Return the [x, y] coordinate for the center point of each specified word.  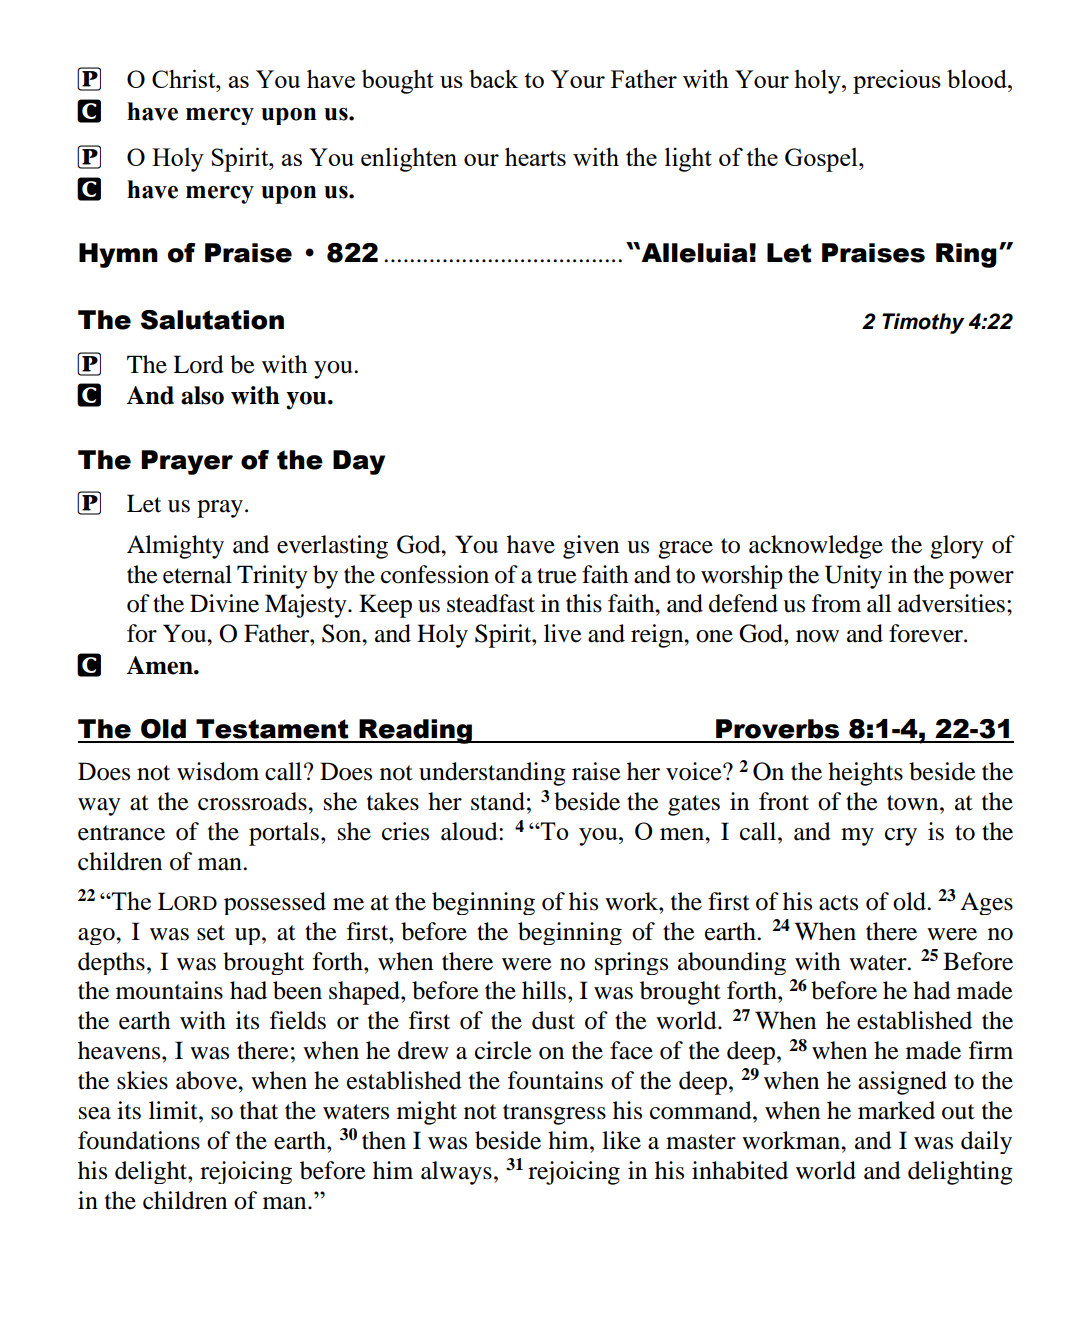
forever [927, 633]
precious [897, 81]
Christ [185, 78]
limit [174, 1110]
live [563, 633]
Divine [224, 603]
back [493, 79]
